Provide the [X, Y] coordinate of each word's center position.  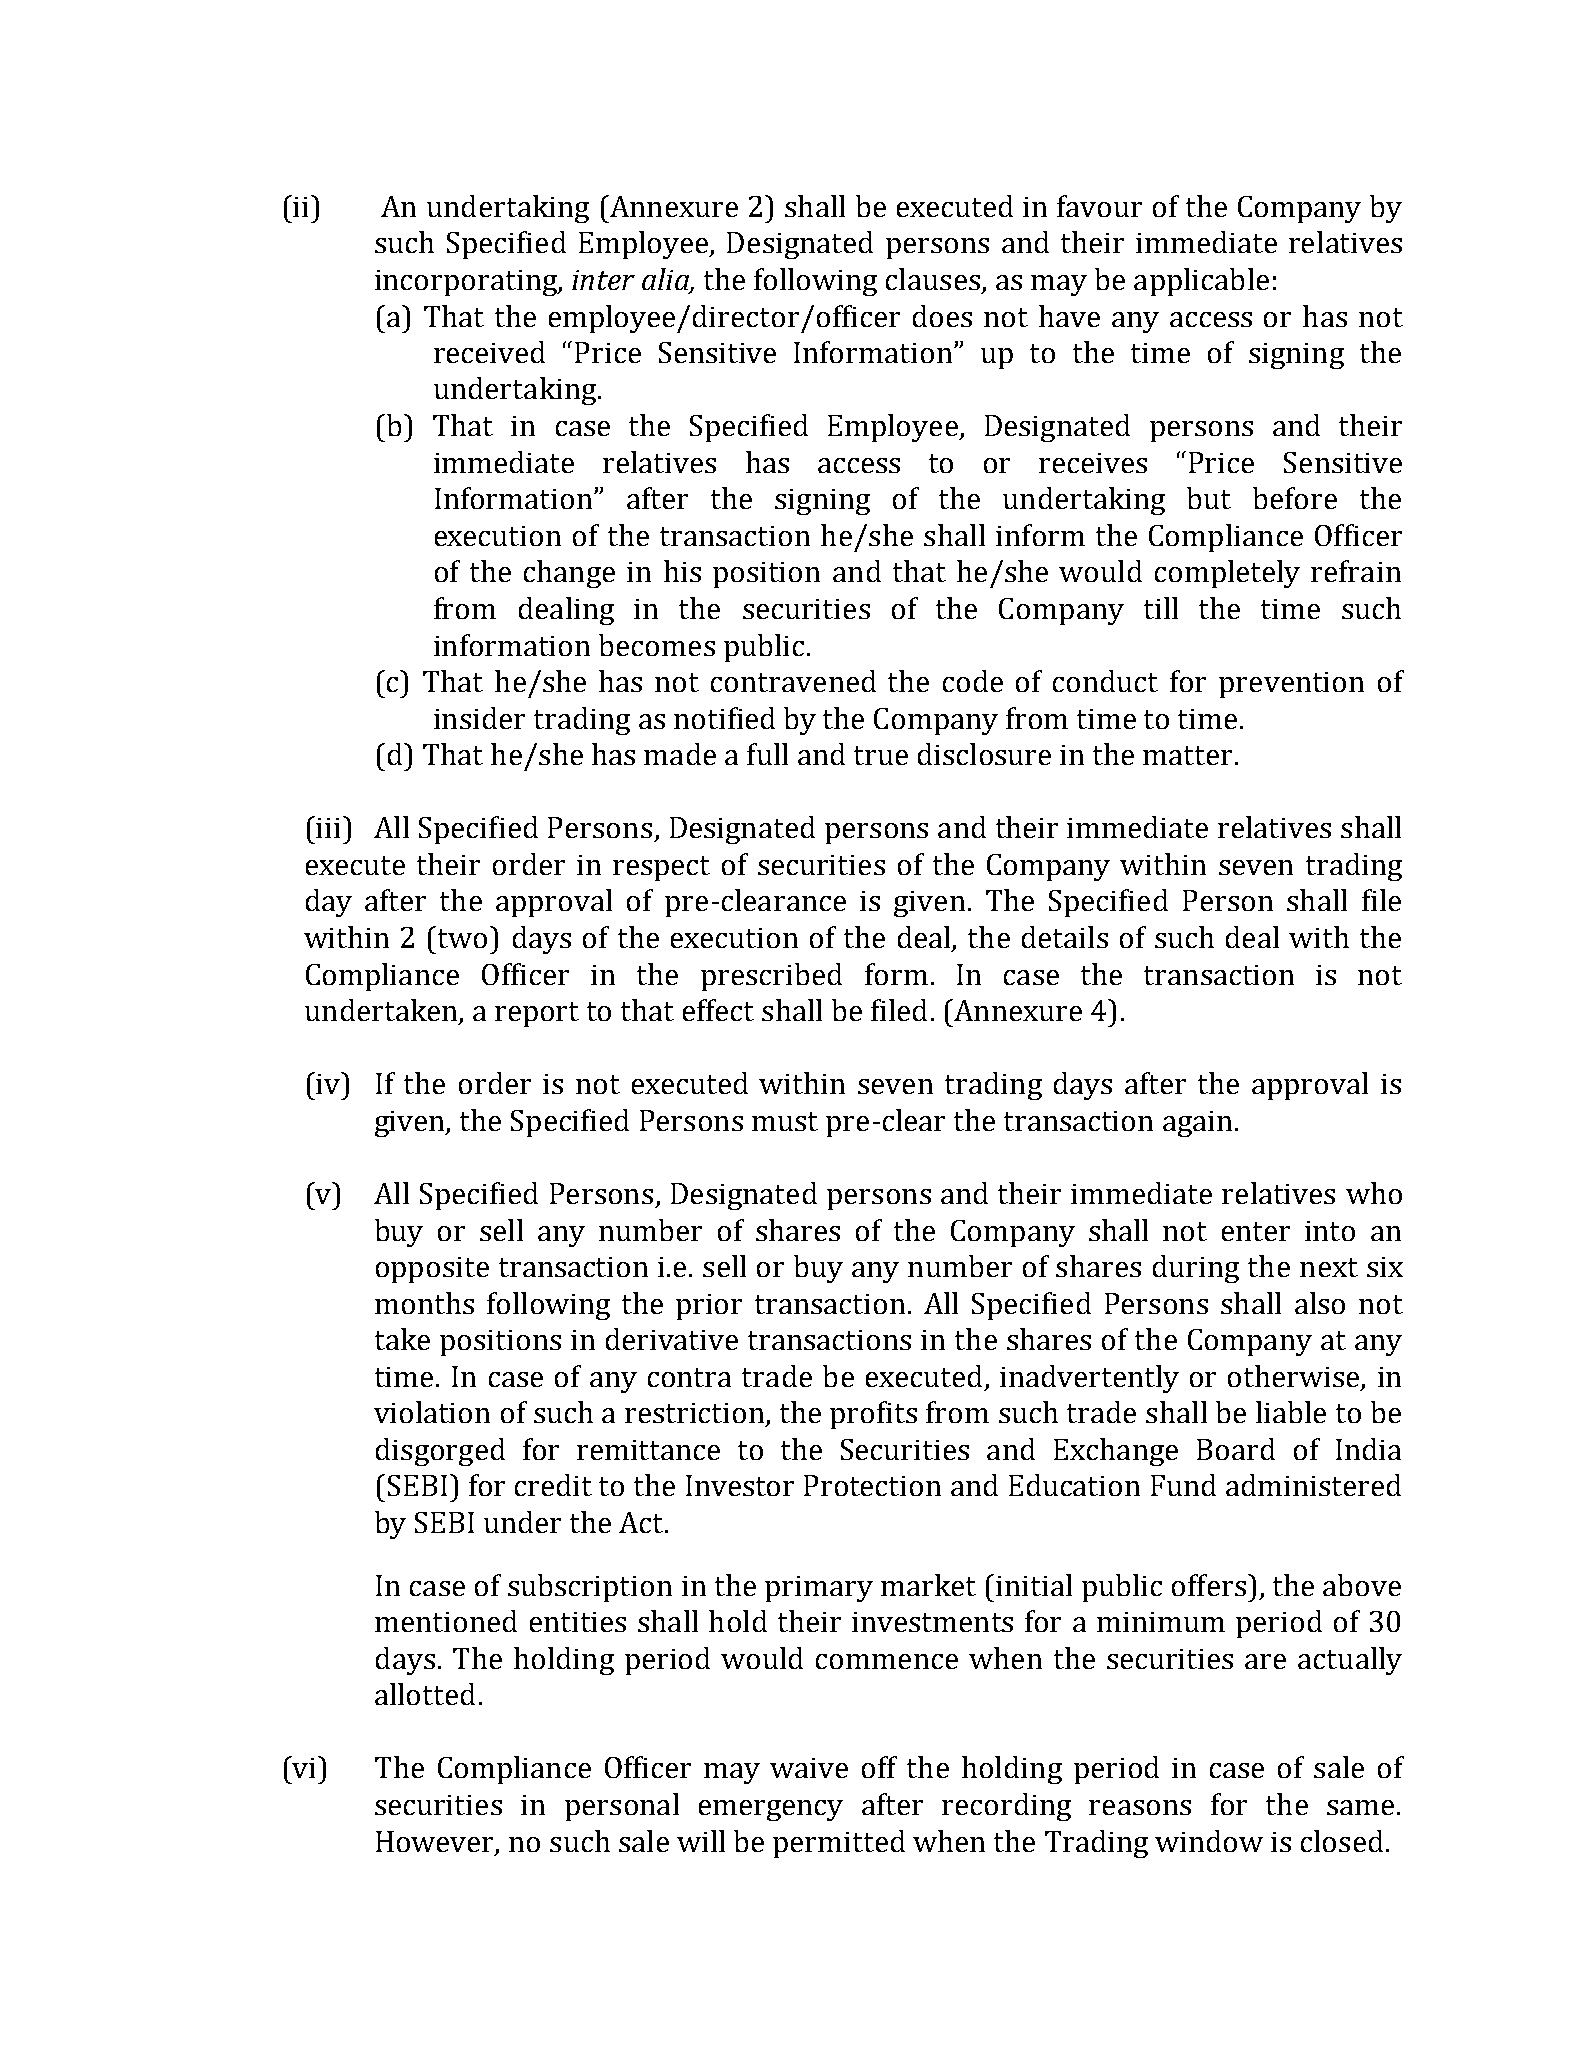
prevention [1291, 685]
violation [432, 1412]
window [1209, 1841]
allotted [425, 1694]
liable [1291, 1412]
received [489, 352]
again [1197, 1124]
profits [873, 1415]
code [973, 681]
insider [479, 718]
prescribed [771, 977]
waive [809, 1768]
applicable [1201, 282]
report [537, 1014]
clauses [933, 279]
